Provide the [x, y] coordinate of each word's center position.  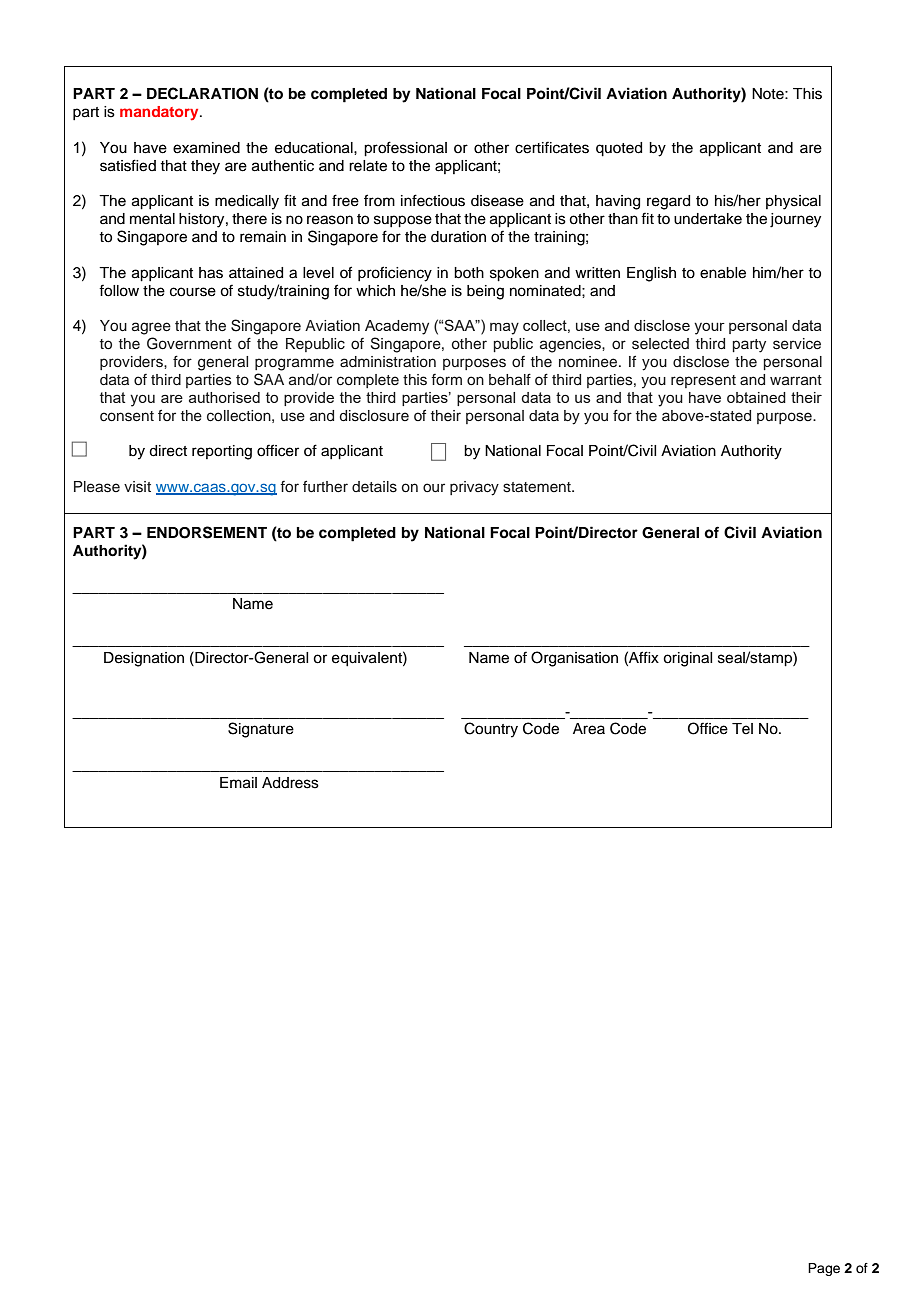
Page [824, 1269]
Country [491, 730]
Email [238, 783]
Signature [261, 730]
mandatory [160, 113]
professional [405, 149]
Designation [144, 659]
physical [793, 202]
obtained [756, 397]
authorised [224, 397]
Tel [742, 729]
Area [589, 729]
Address [290, 783]
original [687, 659]
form [446, 379]
